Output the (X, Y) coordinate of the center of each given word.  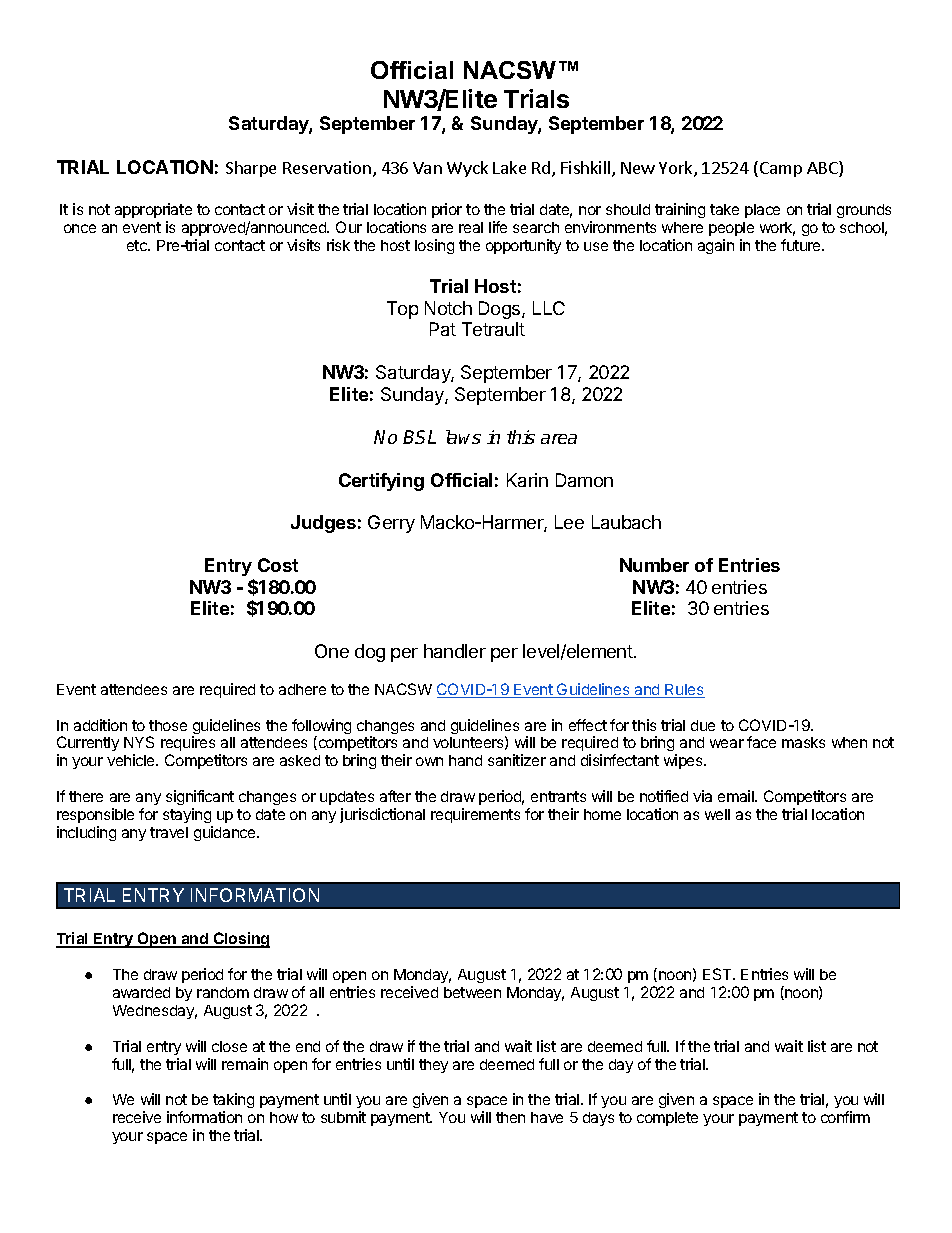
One (332, 651)
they (433, 1066)
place (762, 211)
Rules (684, 691)
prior (447, 210)
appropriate (153, 210)
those (168, 725)
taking (233, 1102)
